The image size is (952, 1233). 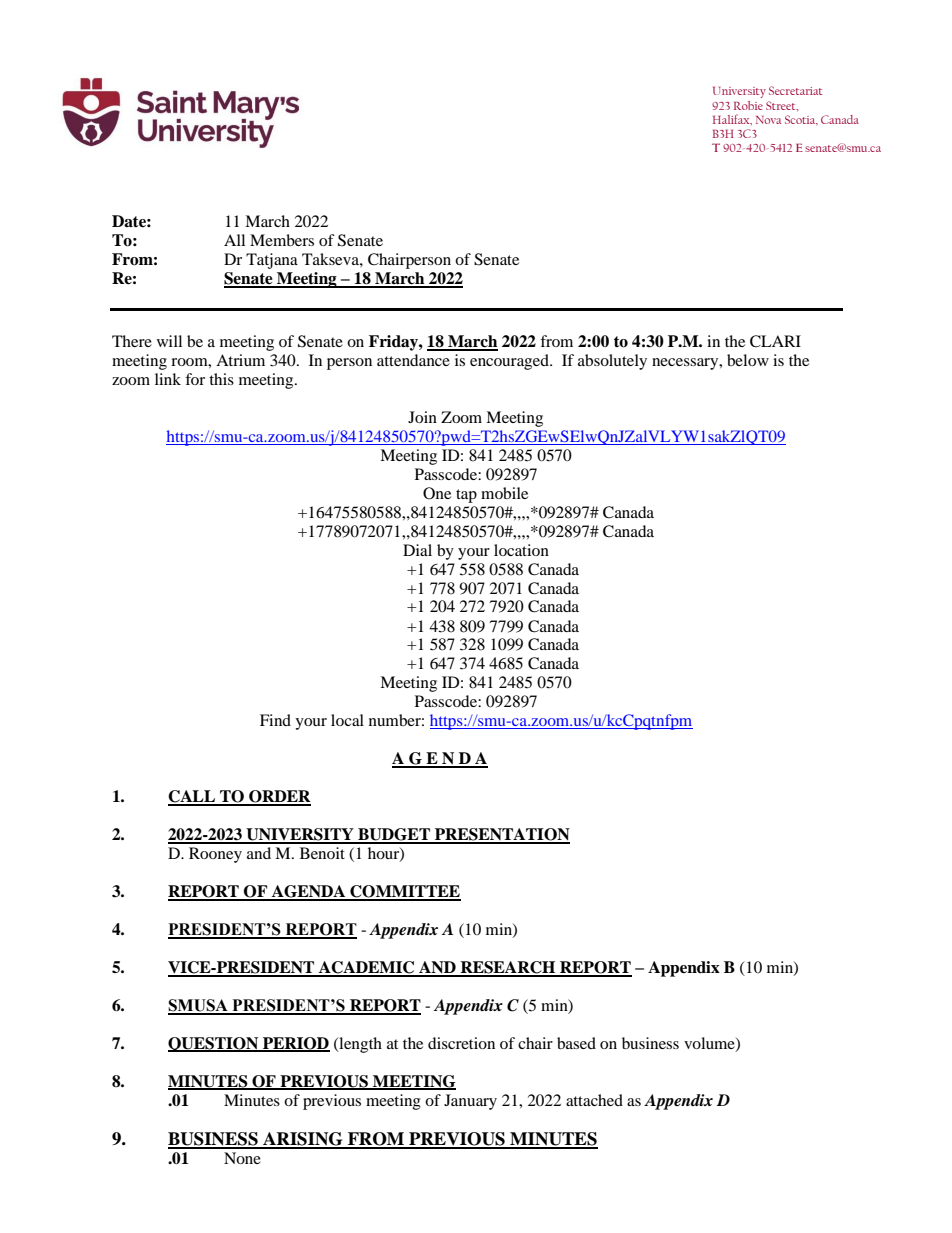 I want to click on PRESENTATION, so click(x=501, y=835).
